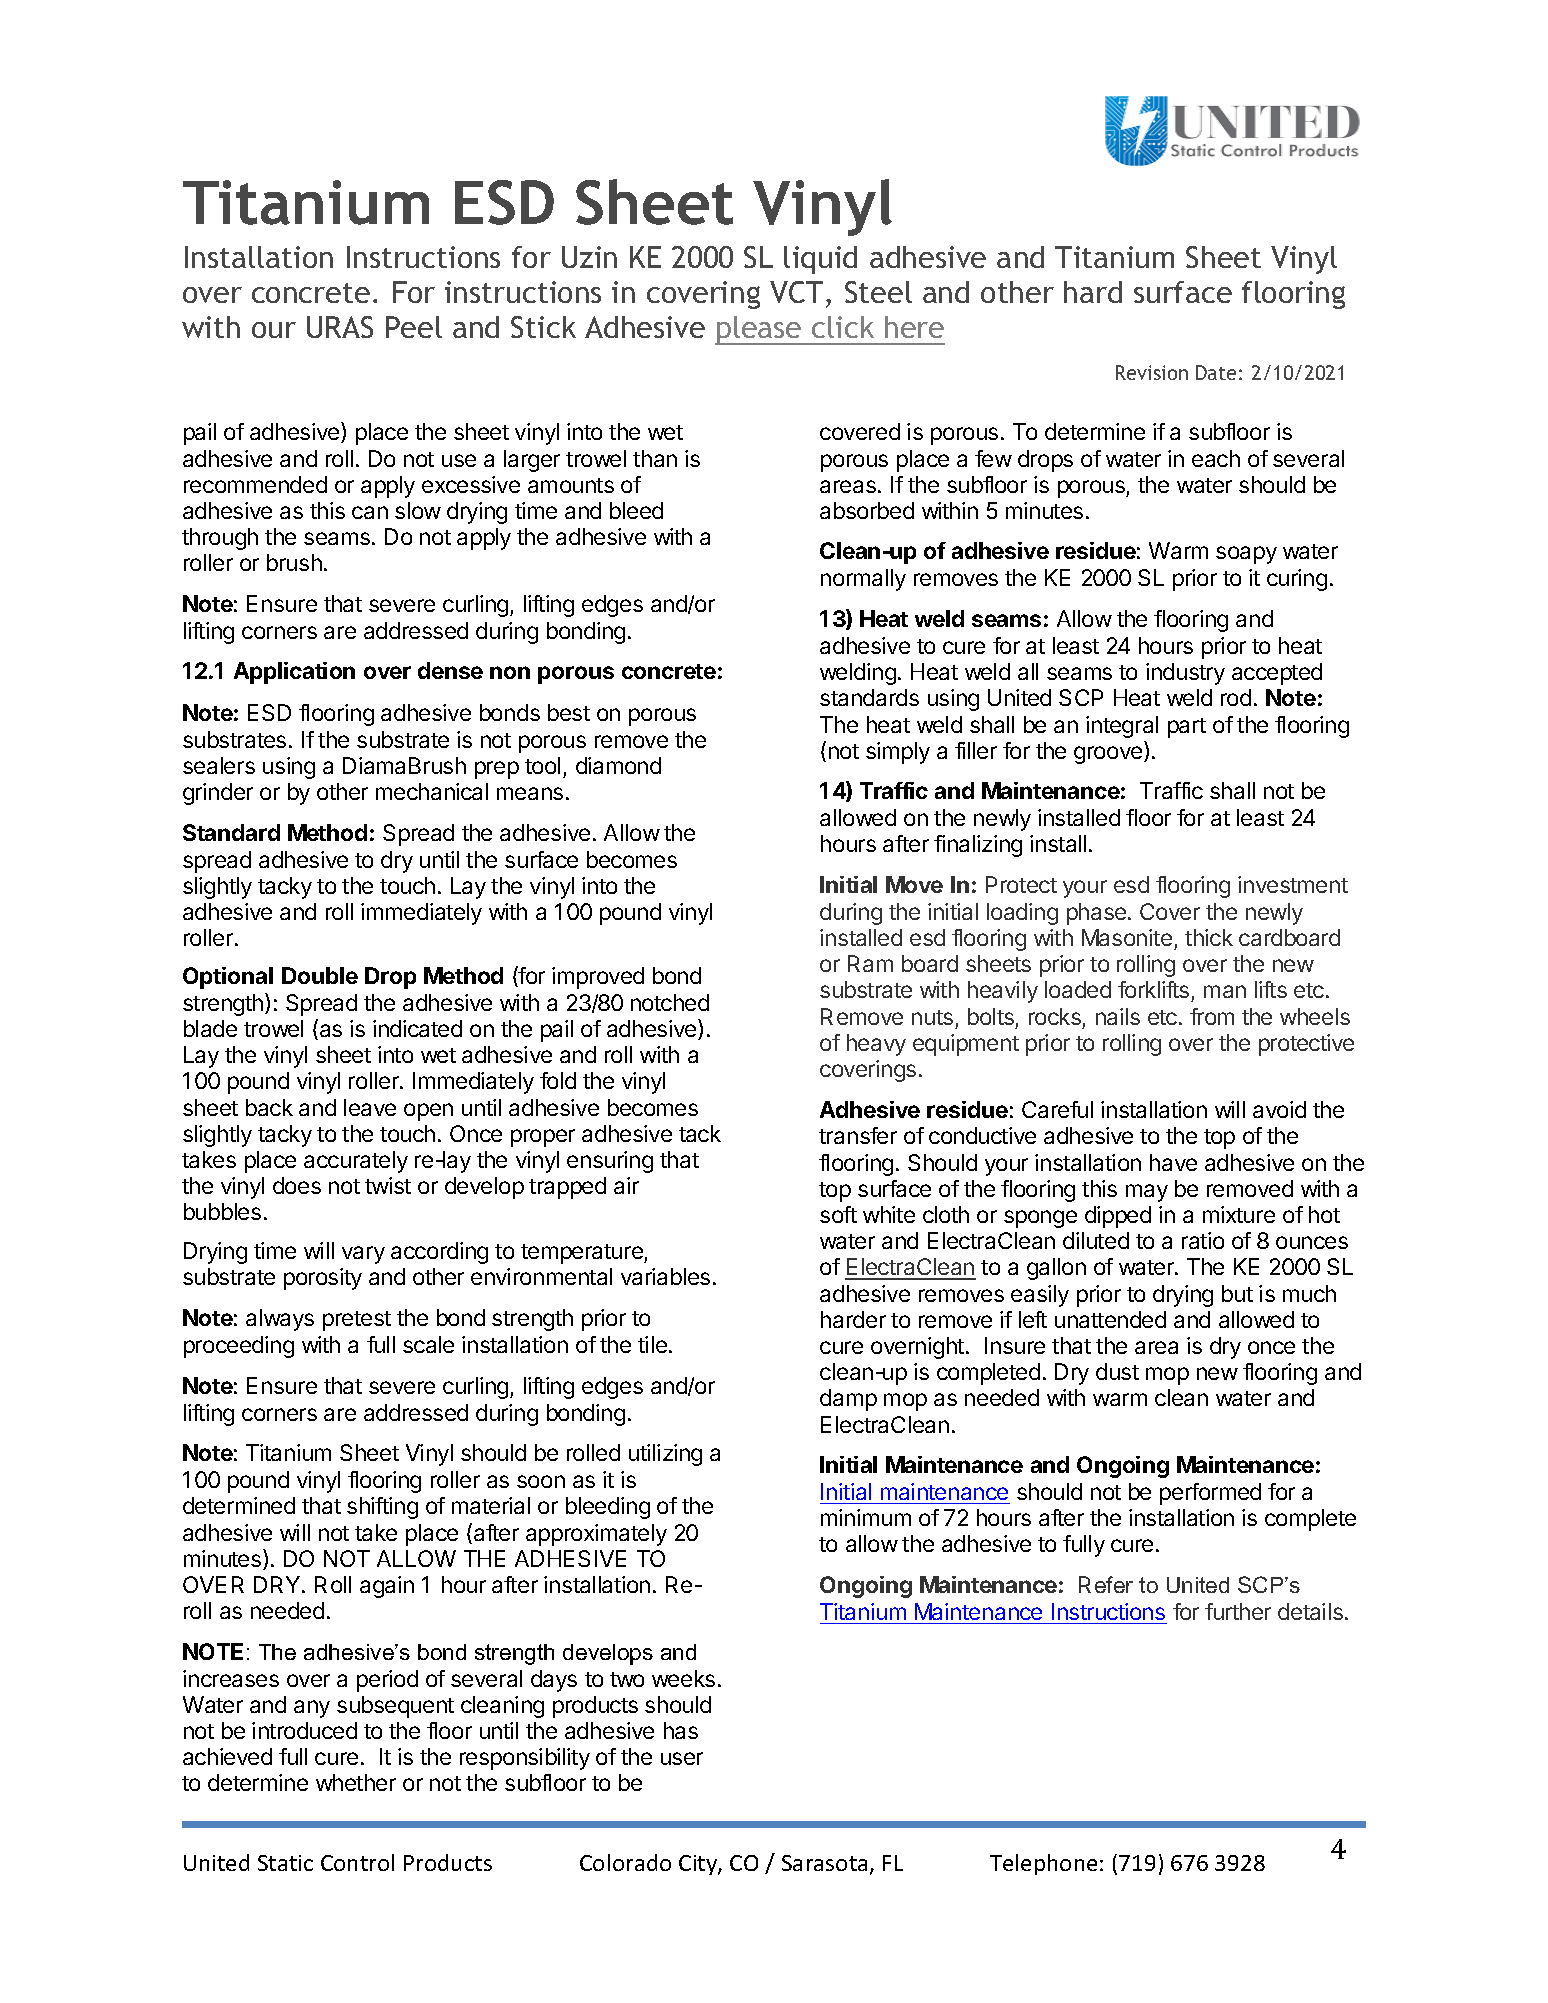 This page has width=1548, height=2003. What do you see at coordinates (323, 1279) in the page?
I see `porosity` at bounding box center [323, 1279].
